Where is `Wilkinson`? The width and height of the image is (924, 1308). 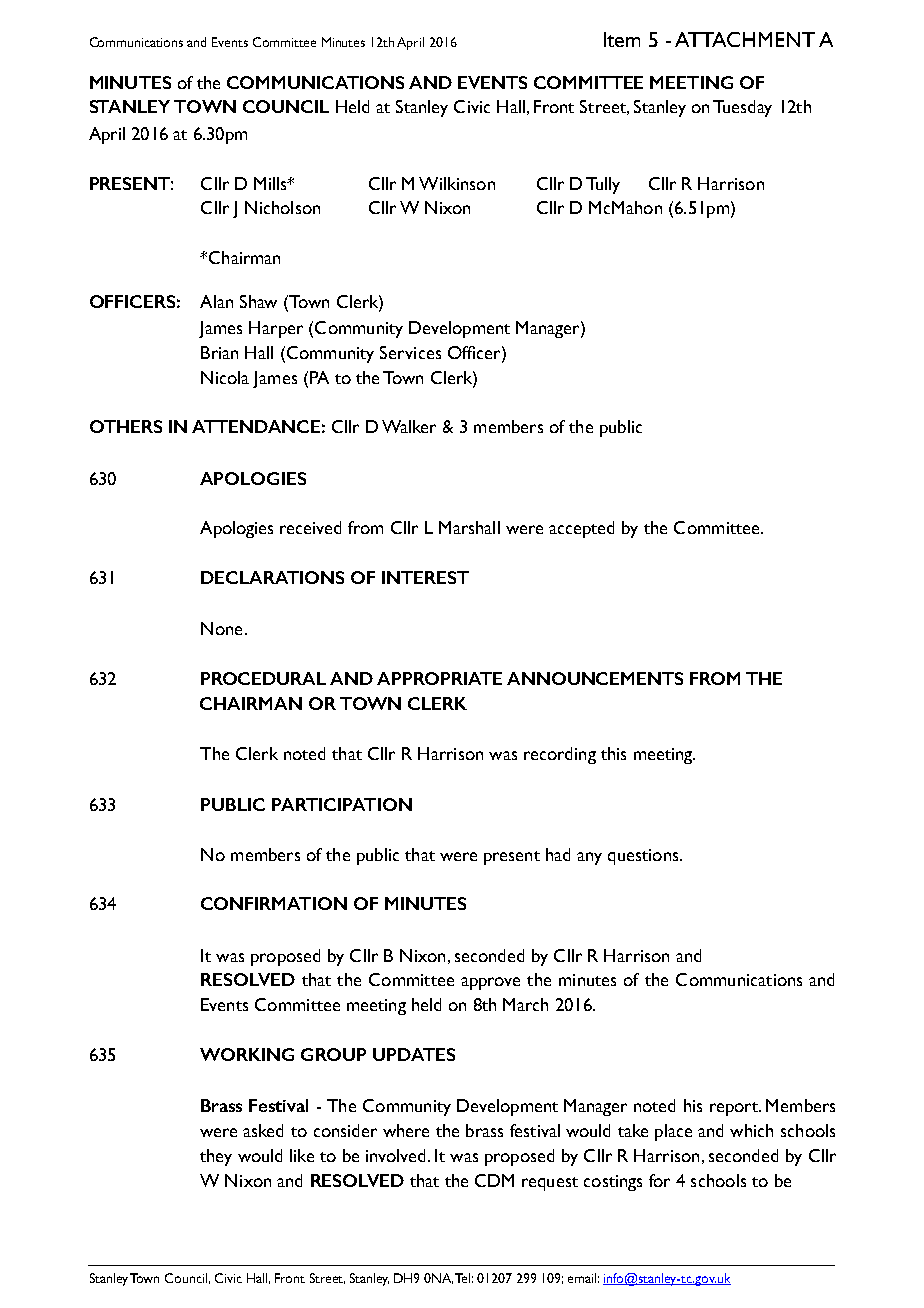 Wilkinson is located at coordinates (457, 183).
